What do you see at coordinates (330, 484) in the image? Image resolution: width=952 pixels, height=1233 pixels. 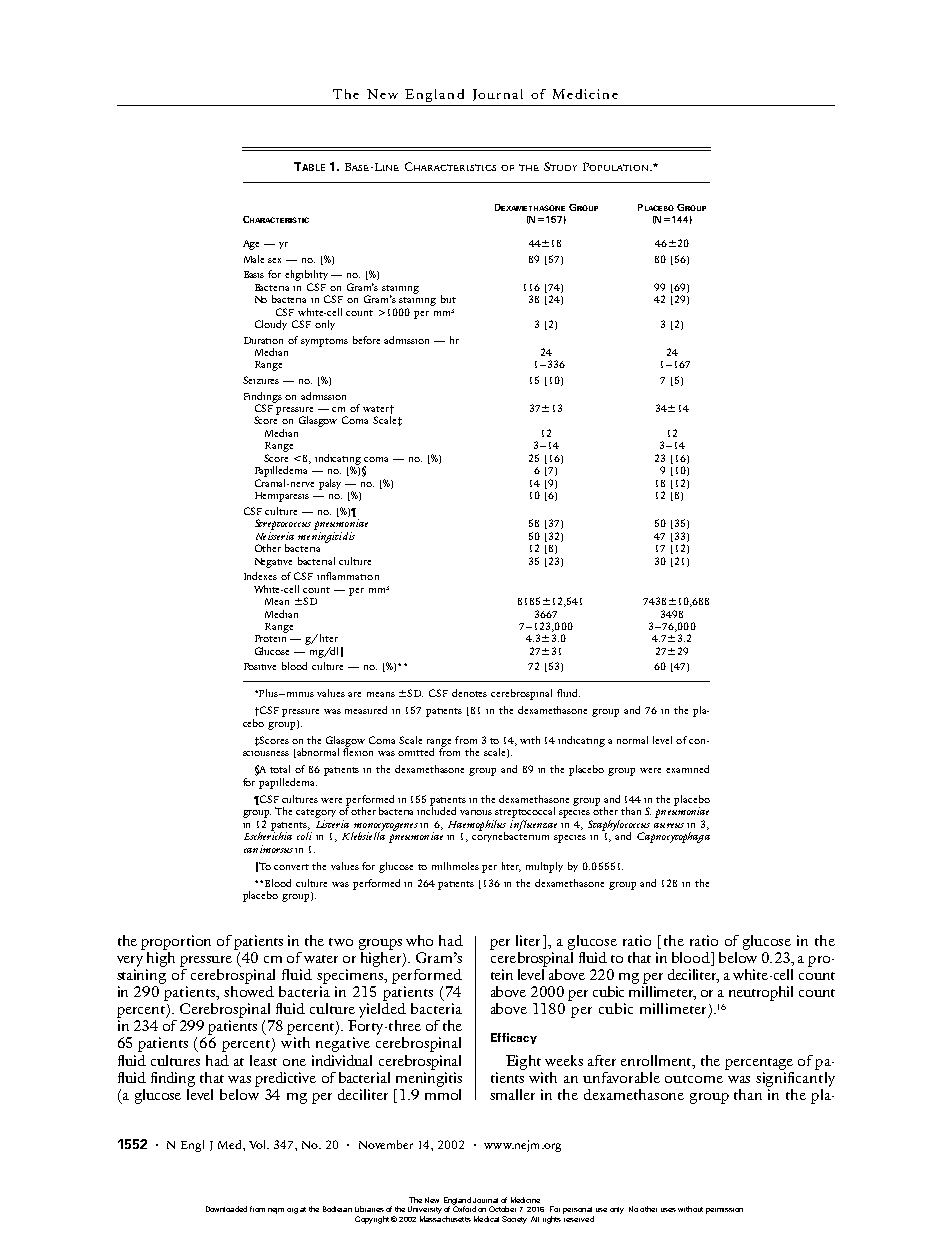 I see `palsy` at bounding box center [330, 484].
